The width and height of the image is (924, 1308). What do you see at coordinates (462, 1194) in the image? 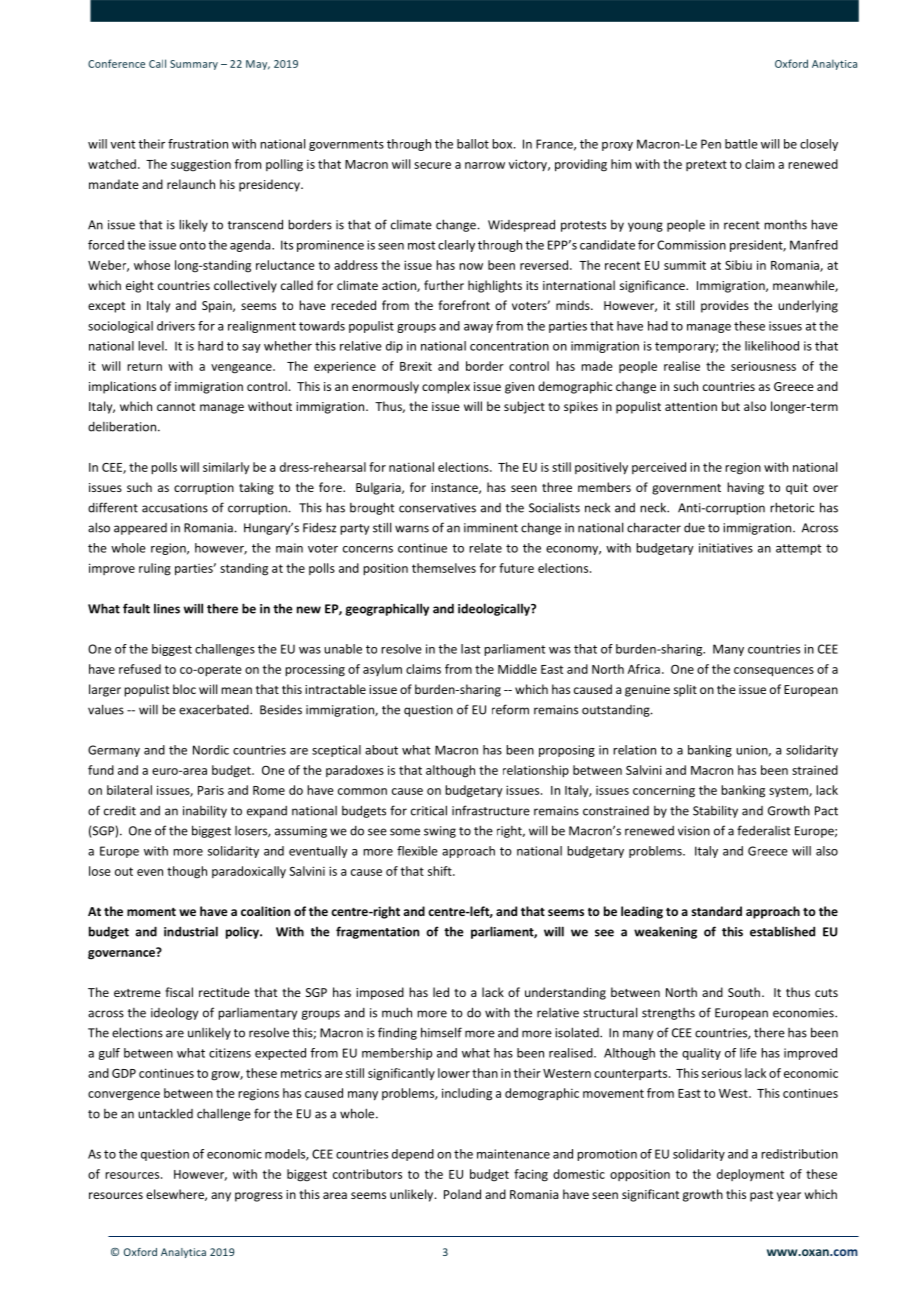
I see `Poland` at bounding box center [462, 1194].
